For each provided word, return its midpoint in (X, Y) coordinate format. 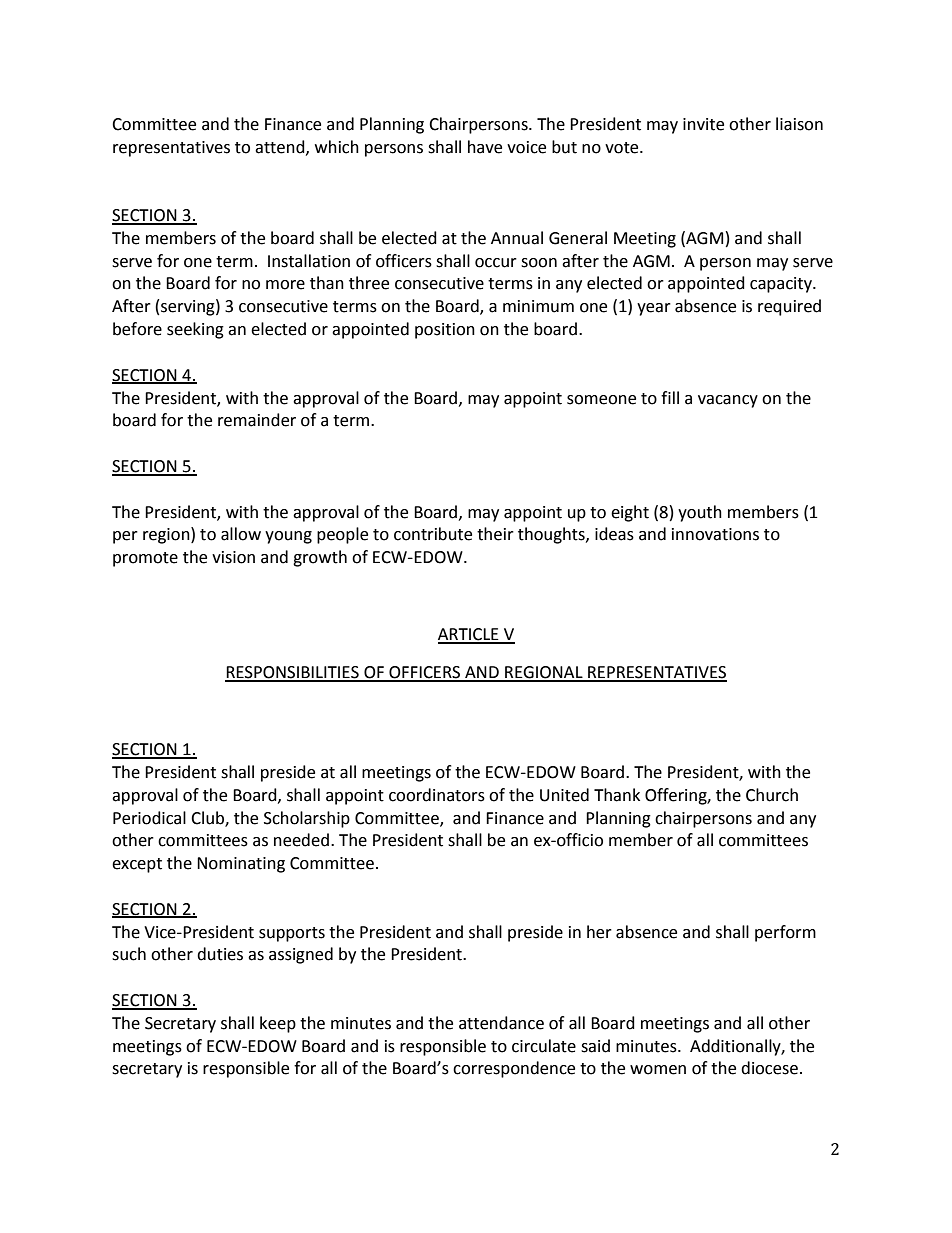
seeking (195, 330)
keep (278, 1024)
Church (772, 795)
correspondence (514, 1069)
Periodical (149, 818)
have (485, 147)
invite (703, 124)
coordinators (437, 795)
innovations (715, 534)
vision (233, 557)
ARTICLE (469, 635)
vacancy (728, 401)
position (445, 331)
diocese (769, 1068)
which (337, 147)
